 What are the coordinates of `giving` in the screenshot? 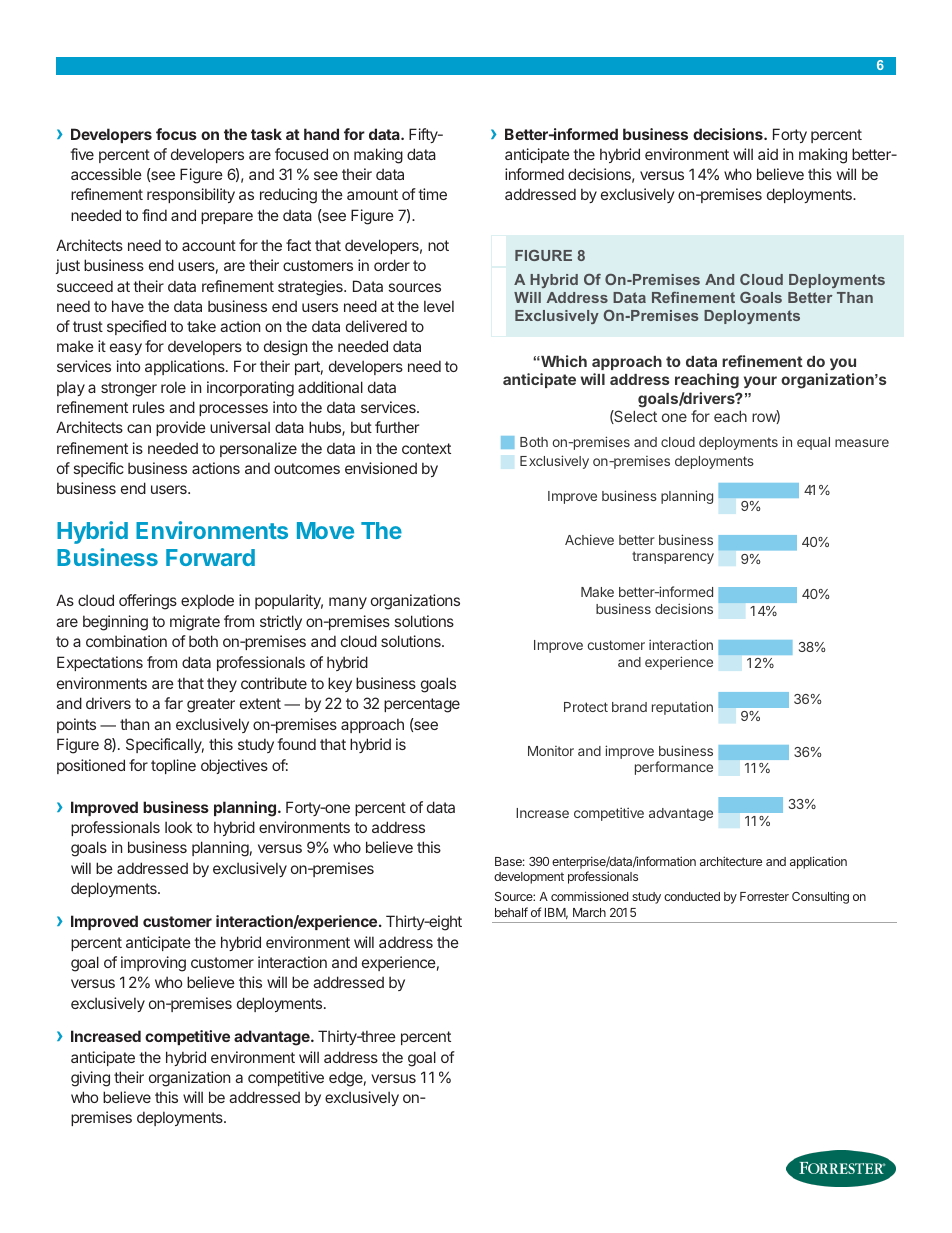 It's located at (90, 1079).
